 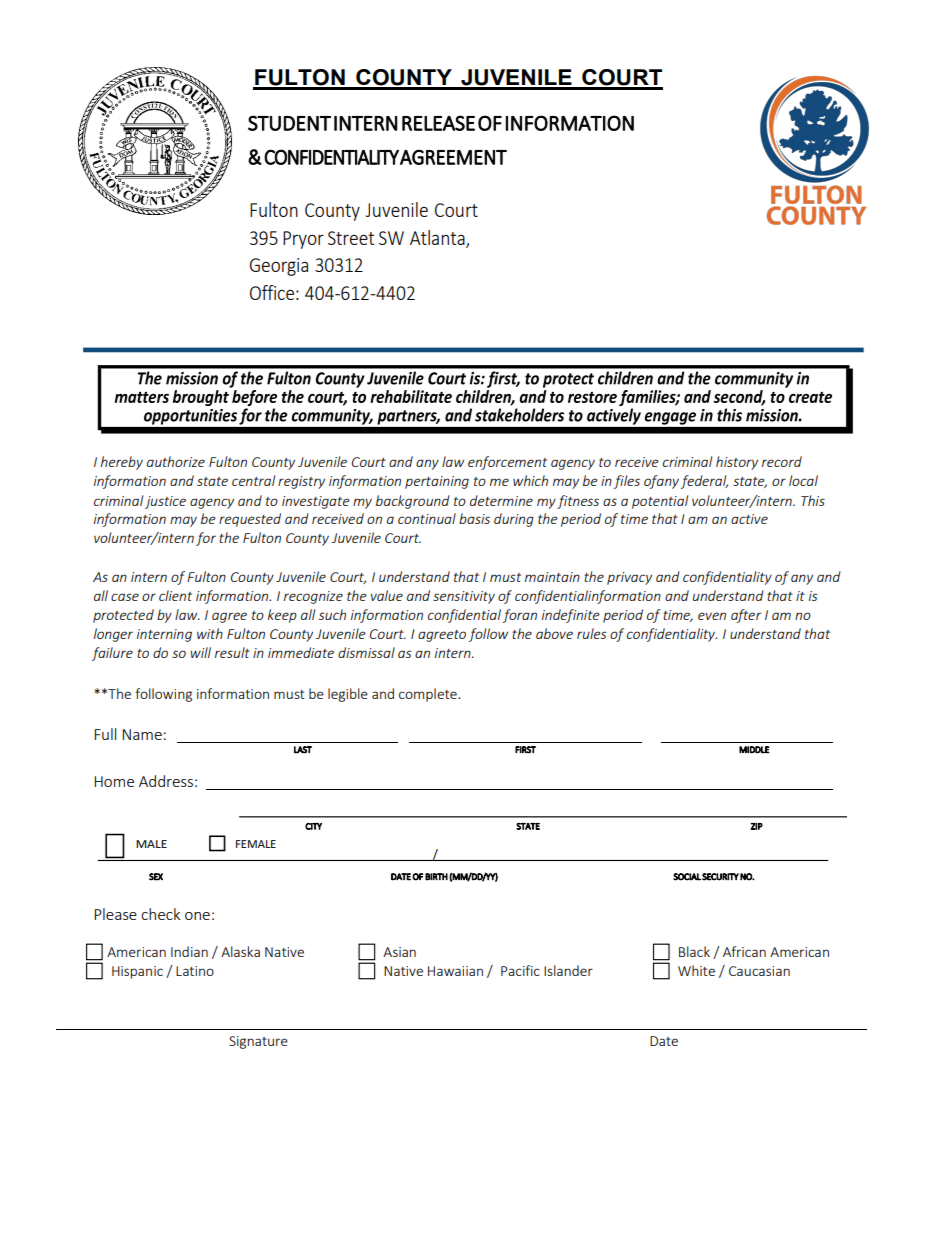 What do you see at coordinates (464, 597) in the screenshot?
I see `sensitivity` at bounding box center [464, 597].
